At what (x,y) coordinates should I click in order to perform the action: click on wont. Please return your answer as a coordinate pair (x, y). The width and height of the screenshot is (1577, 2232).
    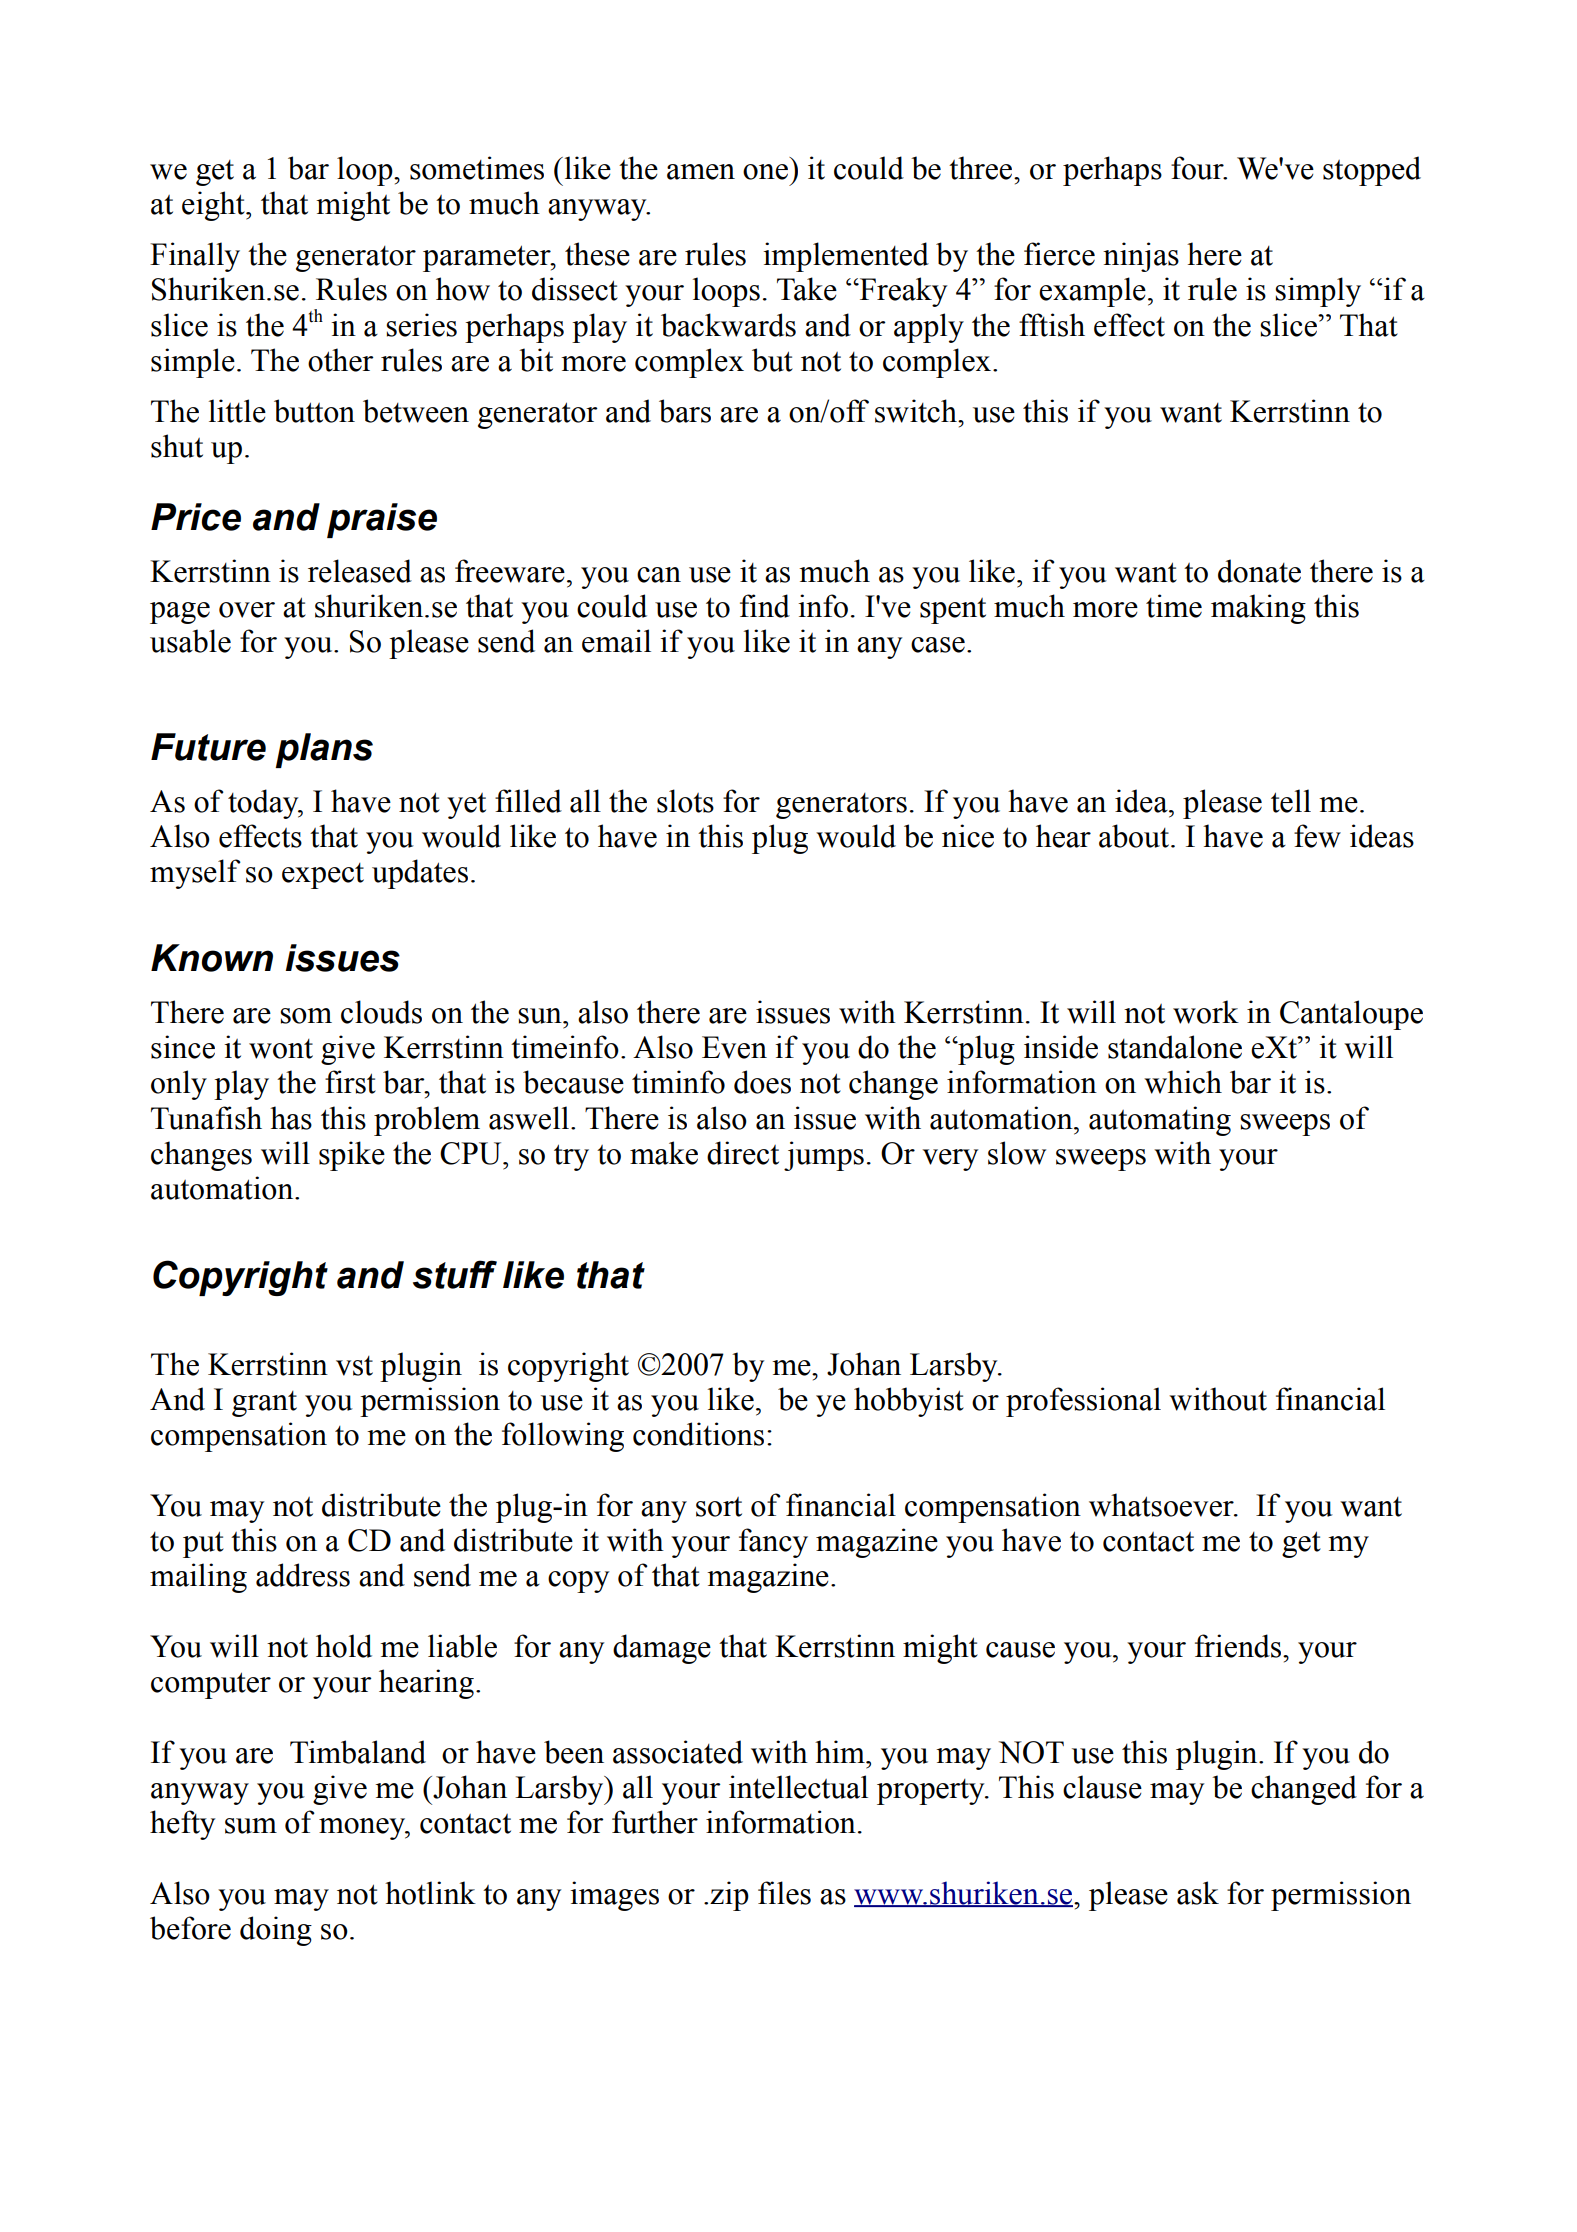
    Looking at the image, I should click on (281, 1049).
